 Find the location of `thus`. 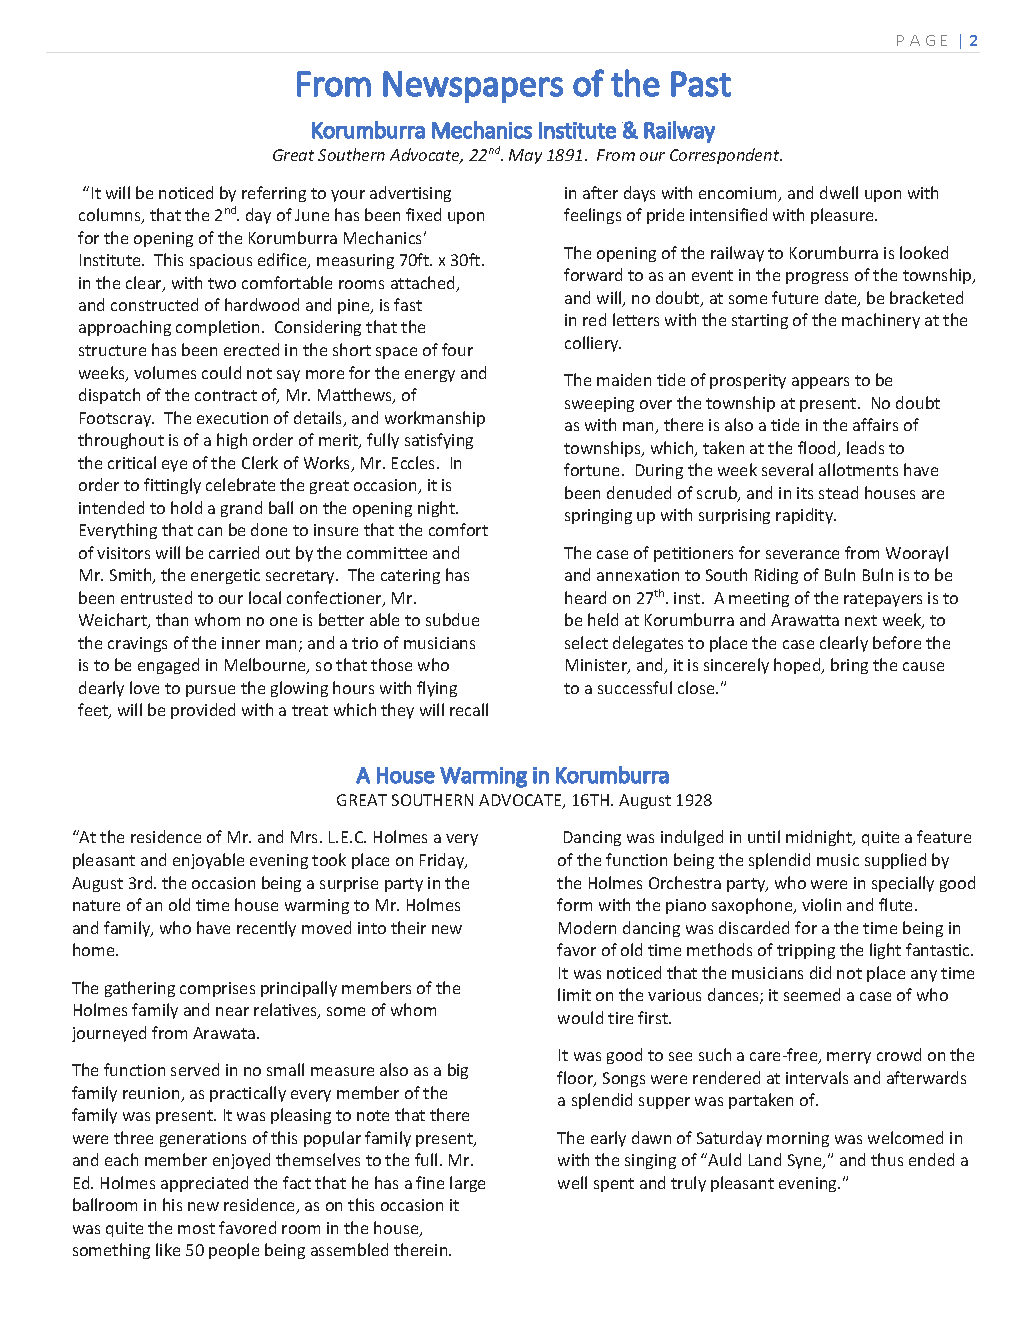

thus is located at coordinates (887, 1159).
